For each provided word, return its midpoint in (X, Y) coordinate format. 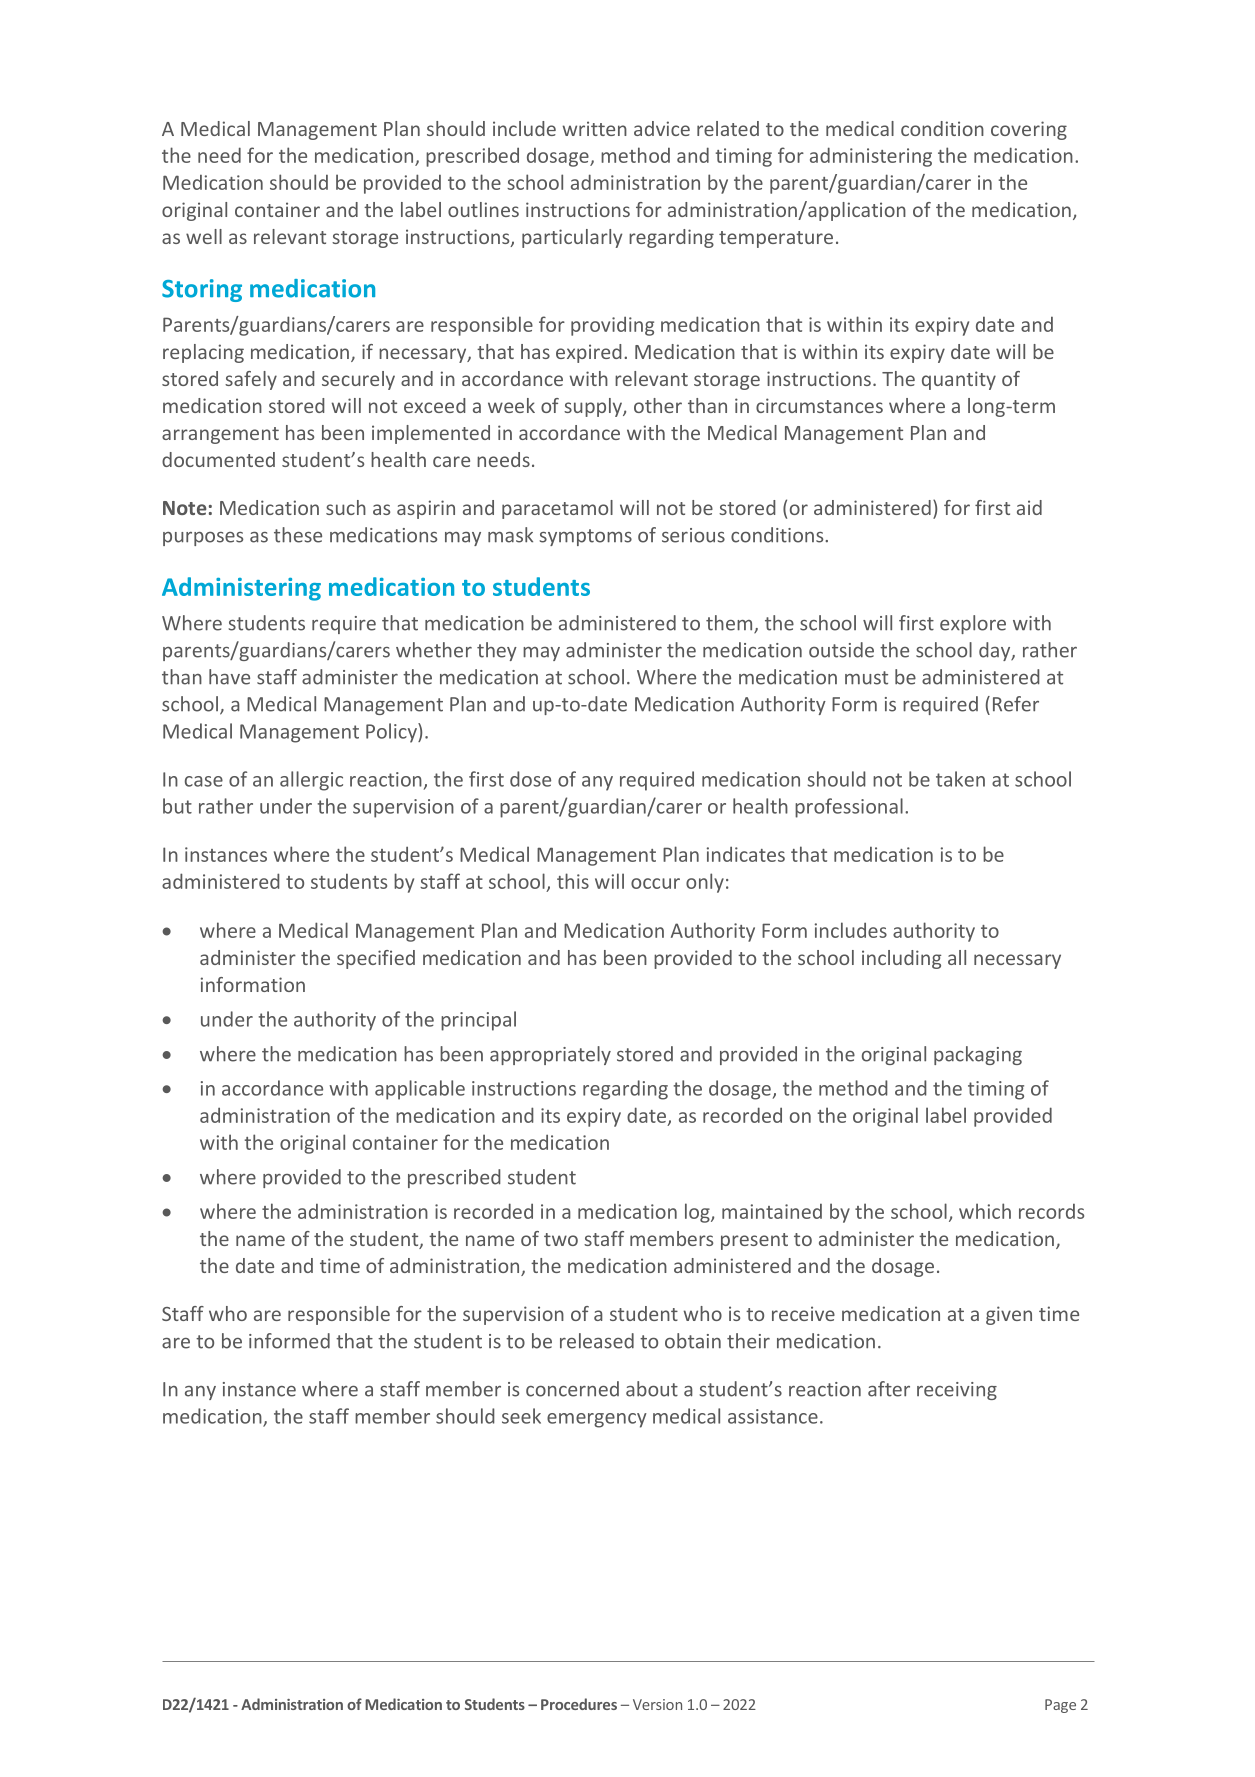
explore (973, 624)
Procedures (579, 1704)
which (985, 1211)
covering (1029, 130)
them (730, 624)
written (595, 128)
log (698, 1213)
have (229, 677)
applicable (420, 1090)
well (204, 236)
